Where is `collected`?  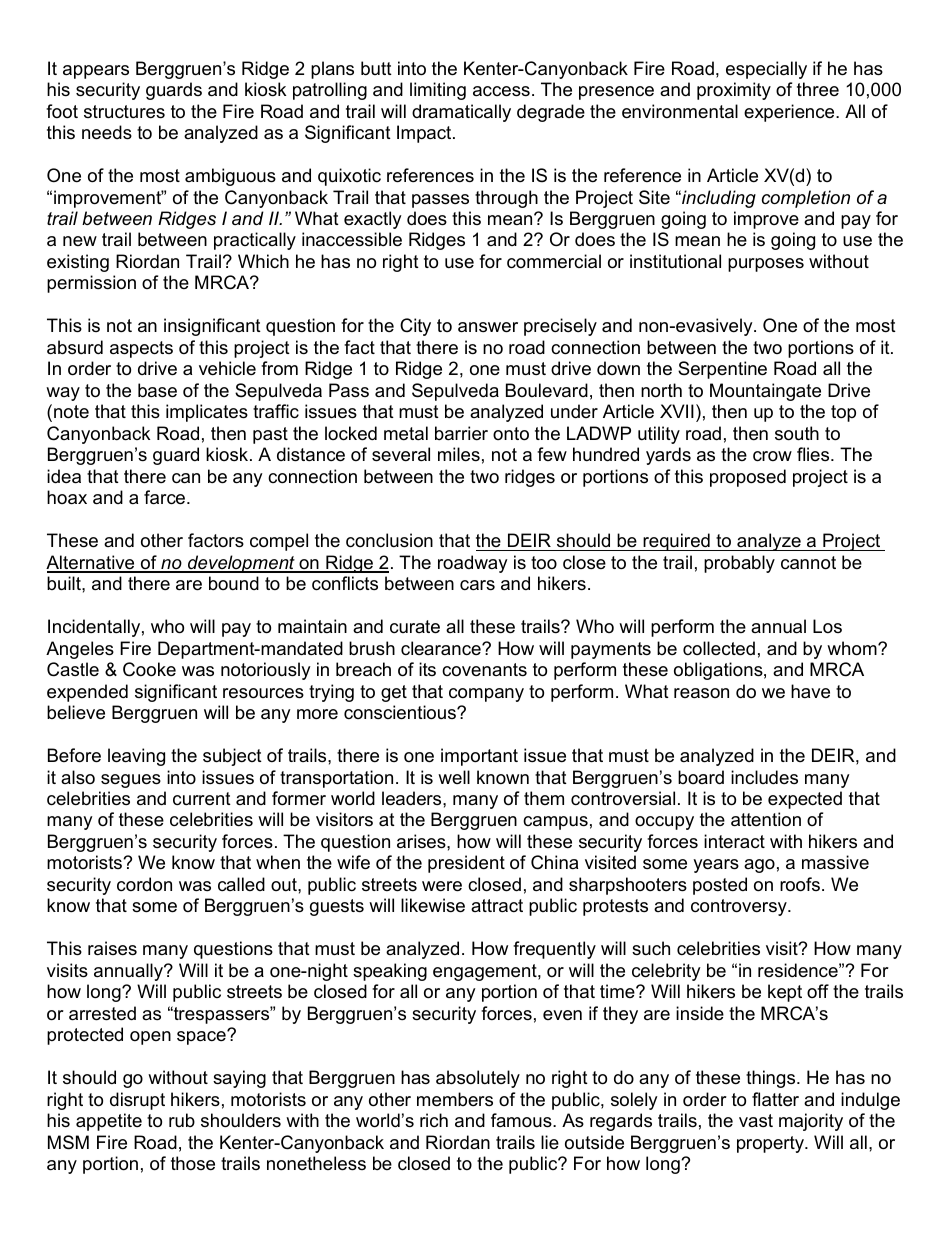
collected is located at coordinates (719, 648).
